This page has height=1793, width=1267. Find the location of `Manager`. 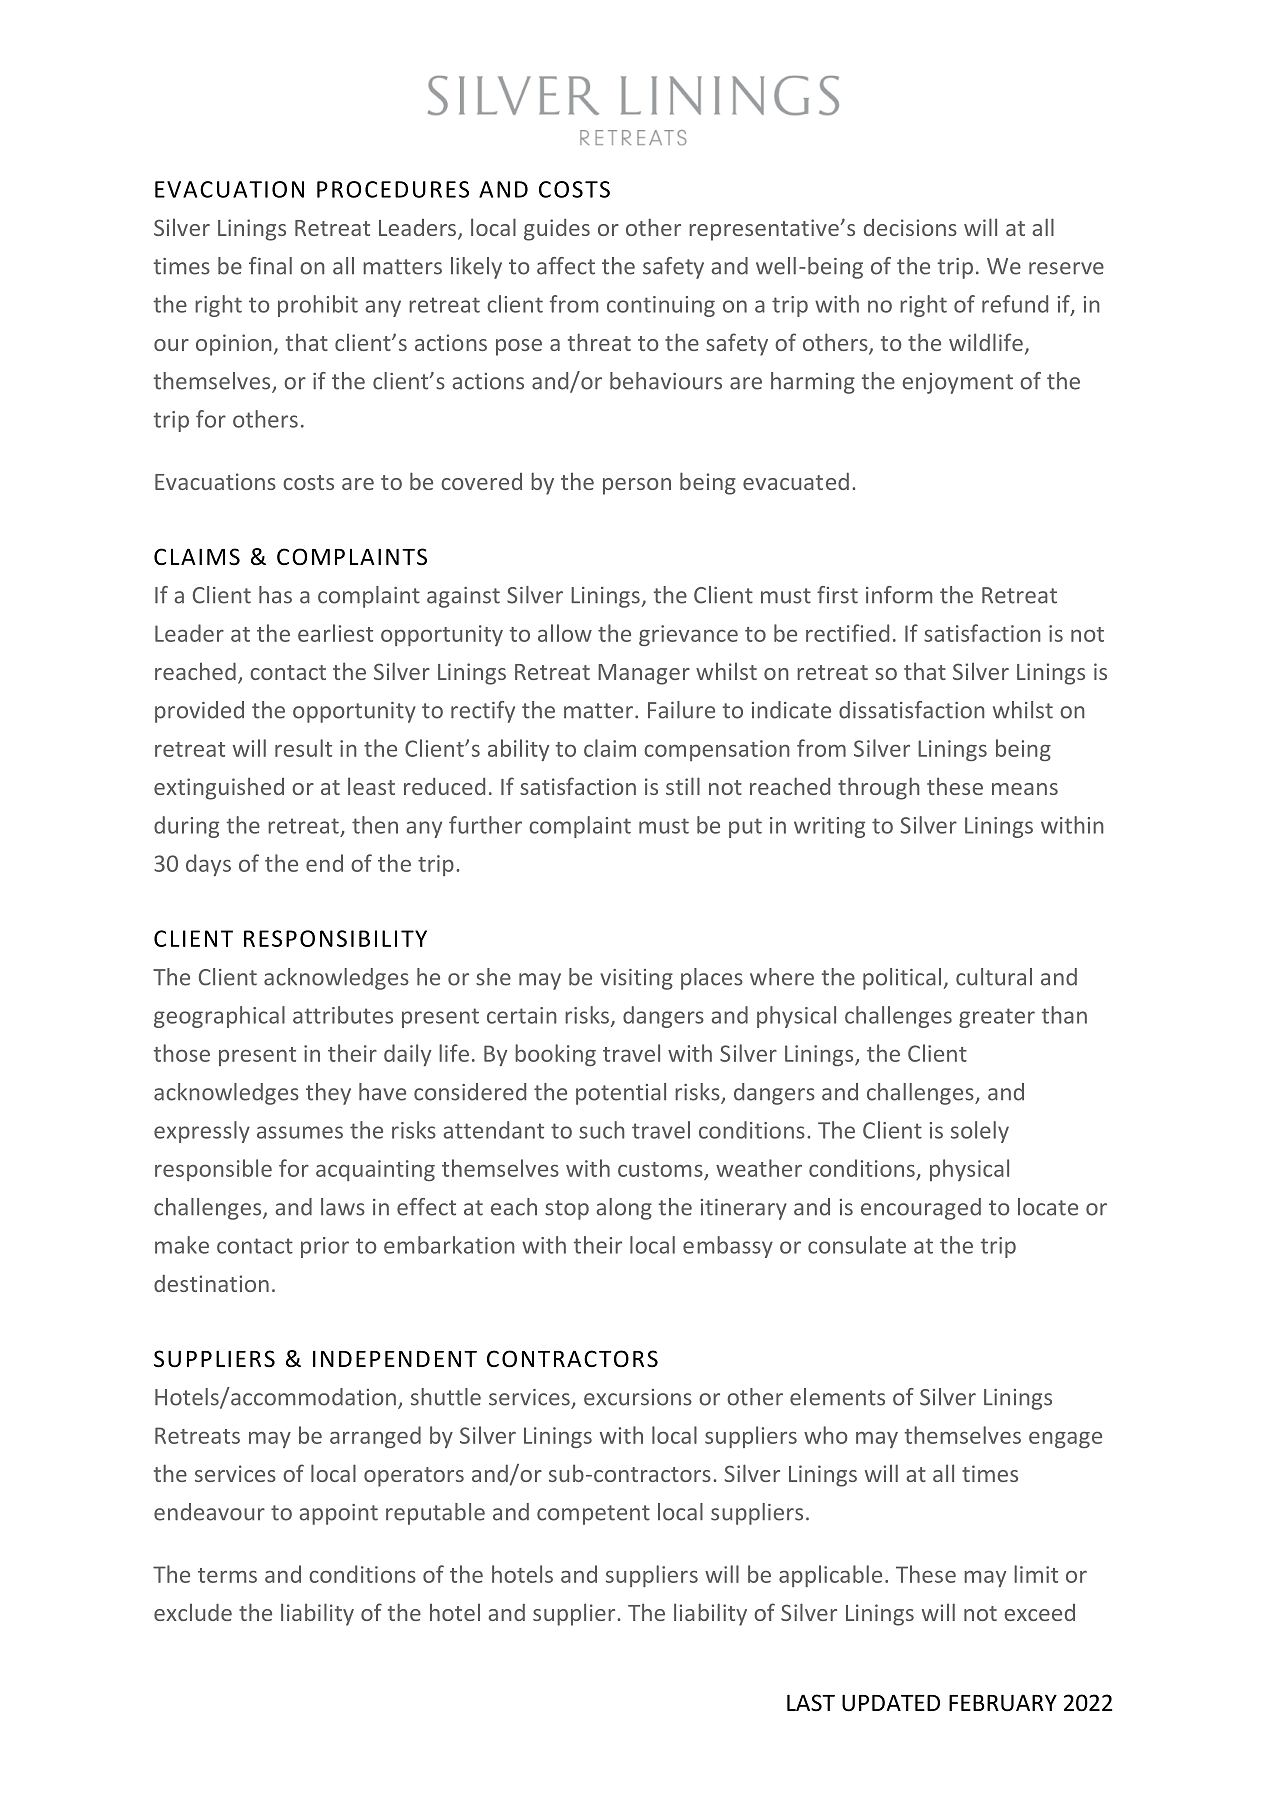

Manager is located at coordinates (644, 674).
